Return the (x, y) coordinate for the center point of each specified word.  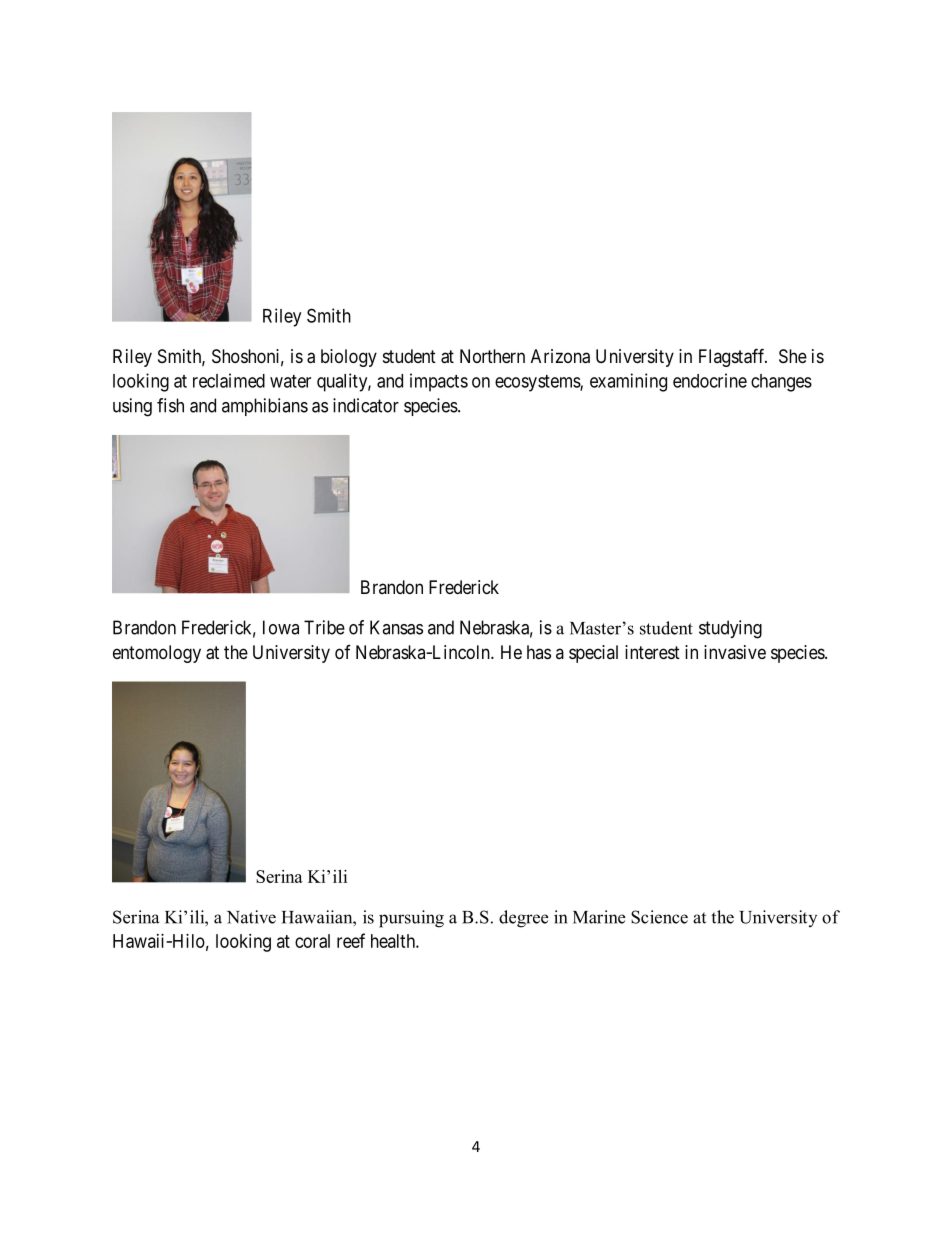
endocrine (710, 380)
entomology (157, 654)
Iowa (281, 627)
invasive (735, 652)
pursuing (411, 919)
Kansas (396, 627)
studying (730, 629)
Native (251, 917)
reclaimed (229, 380)
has (539, 652)
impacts (439, 382)
